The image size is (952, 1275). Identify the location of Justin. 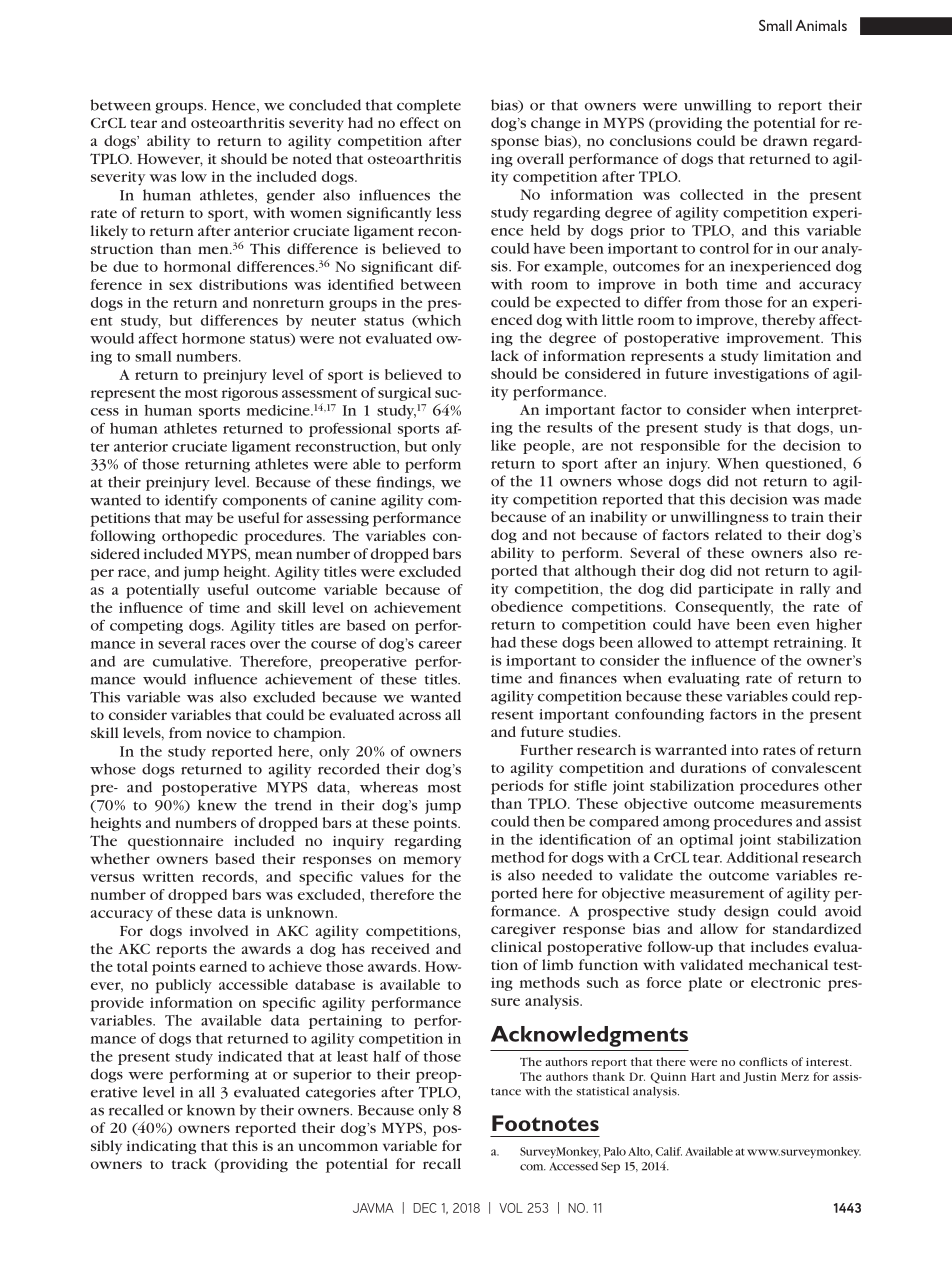
(760, 1077).
